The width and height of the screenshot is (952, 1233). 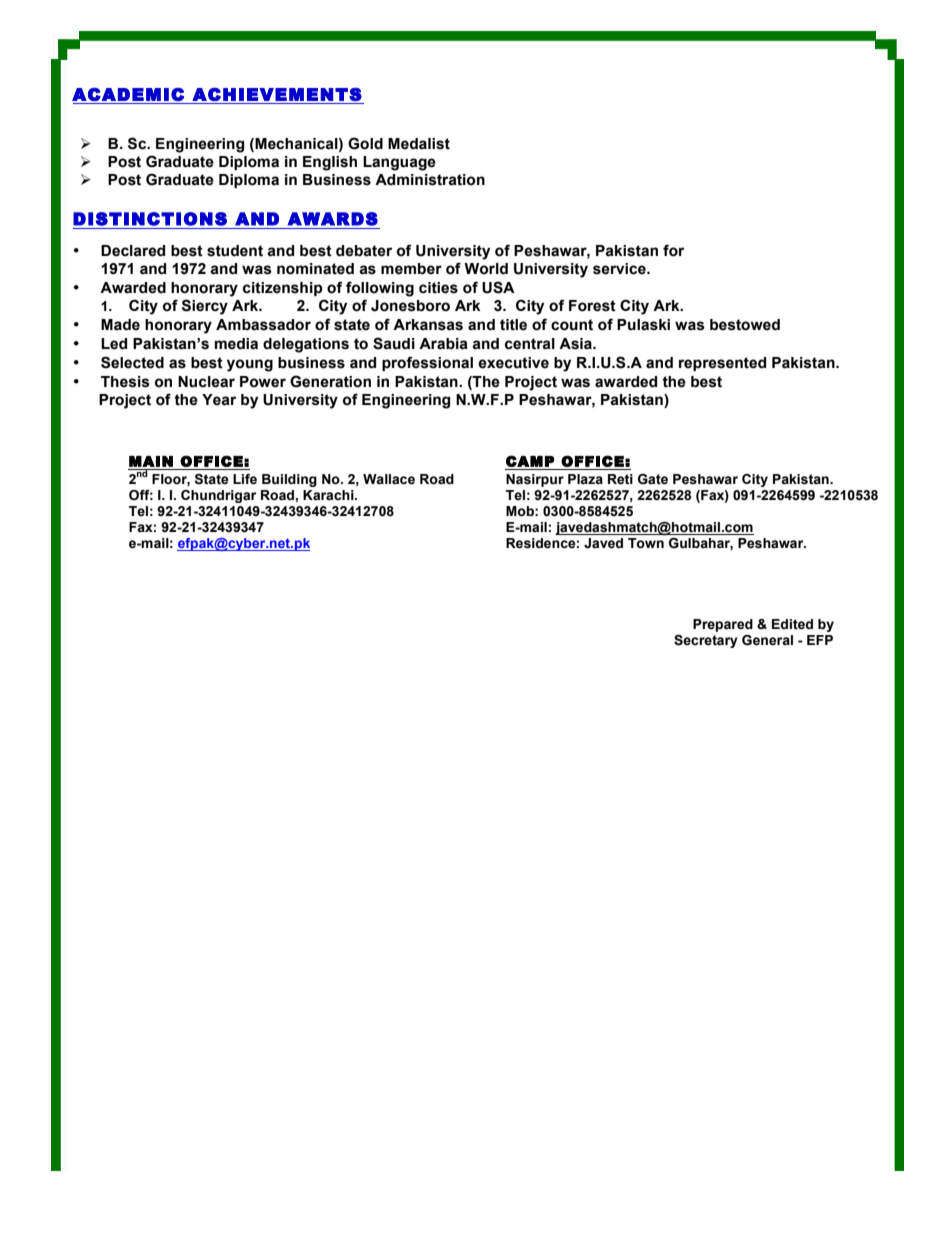 What do you see at coordinates (438, 288) in the screenshot?
I see `cities` at bounding box center [438, 288].
